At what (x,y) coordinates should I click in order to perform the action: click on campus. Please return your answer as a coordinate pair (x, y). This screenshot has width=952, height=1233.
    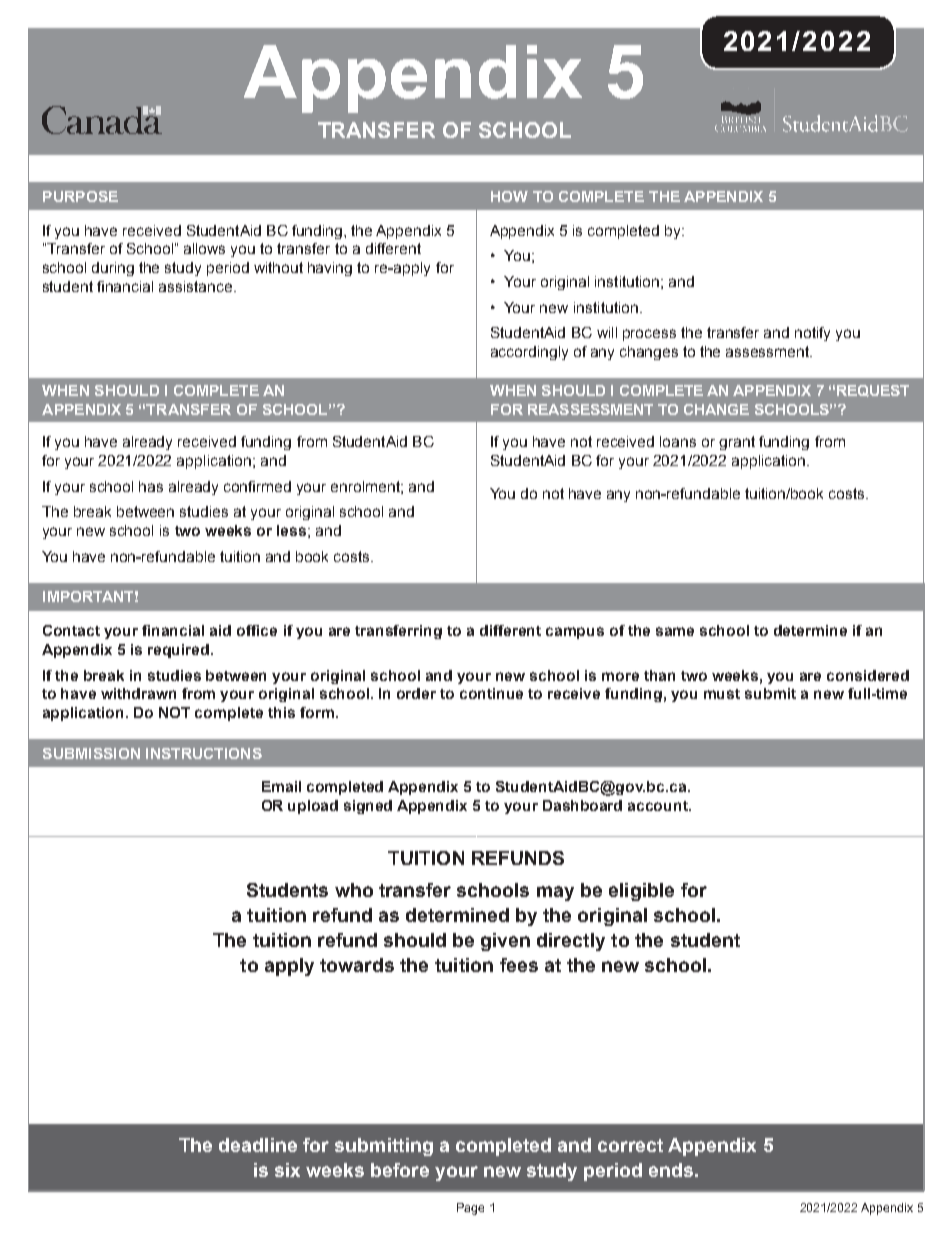
    Looking at the image, I should click on (575, 633).
